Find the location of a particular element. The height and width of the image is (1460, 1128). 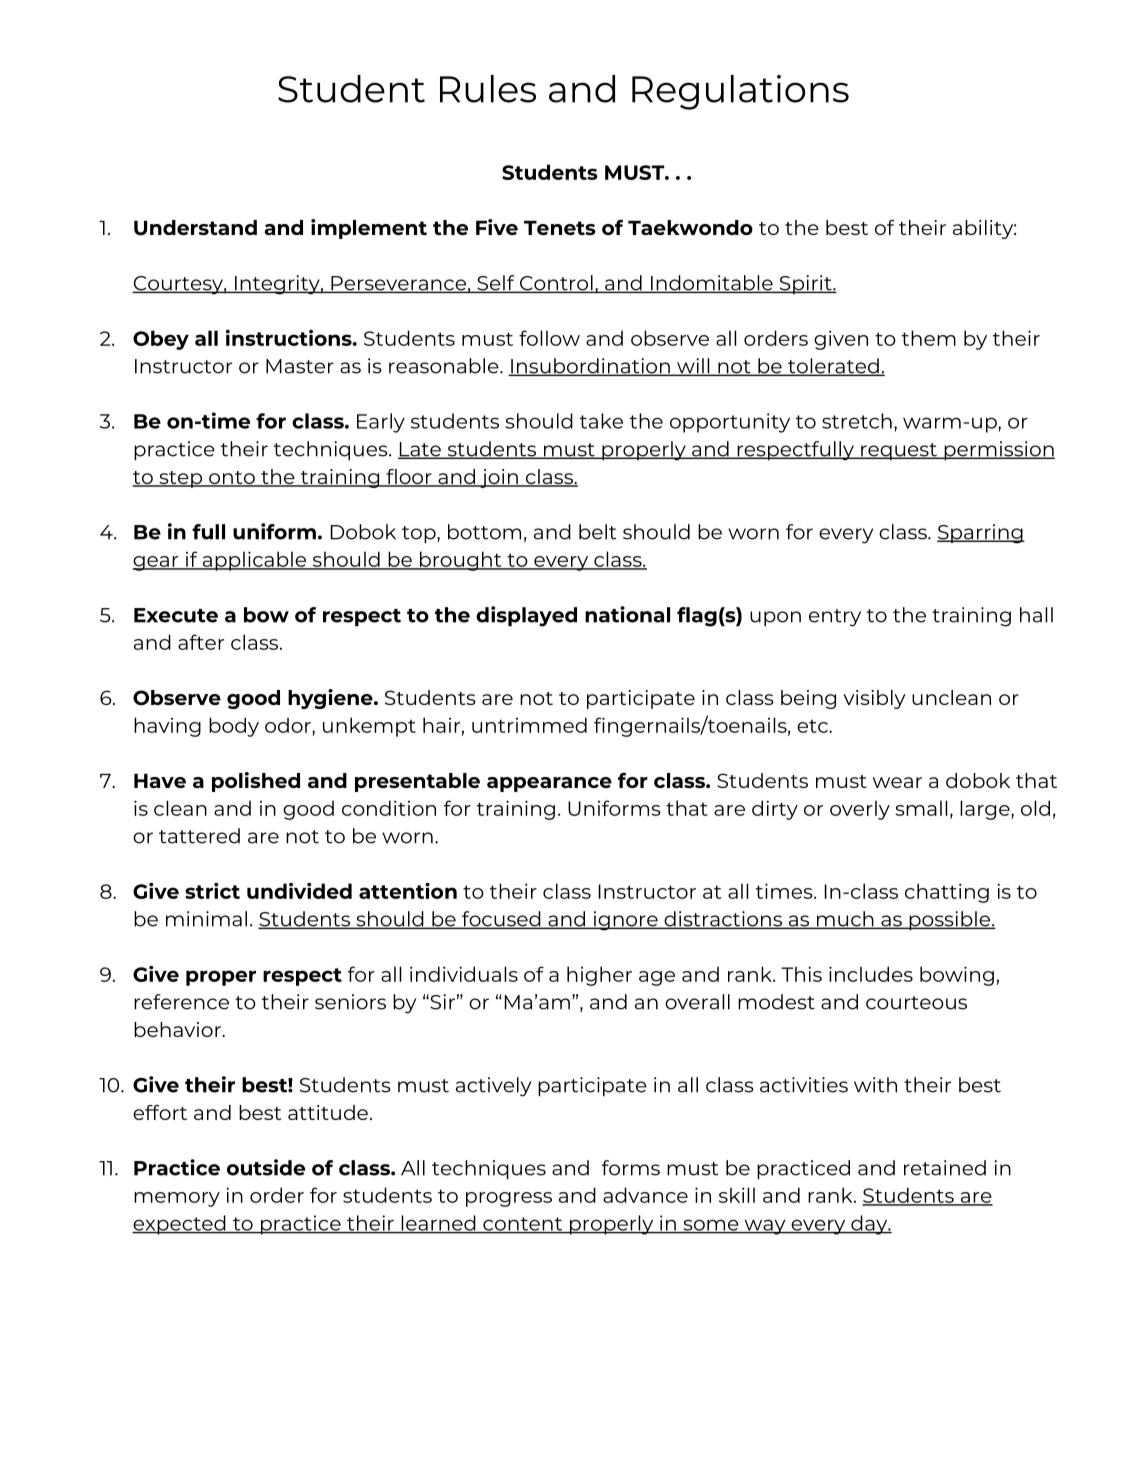

request is located at coordinates (899, 451).
